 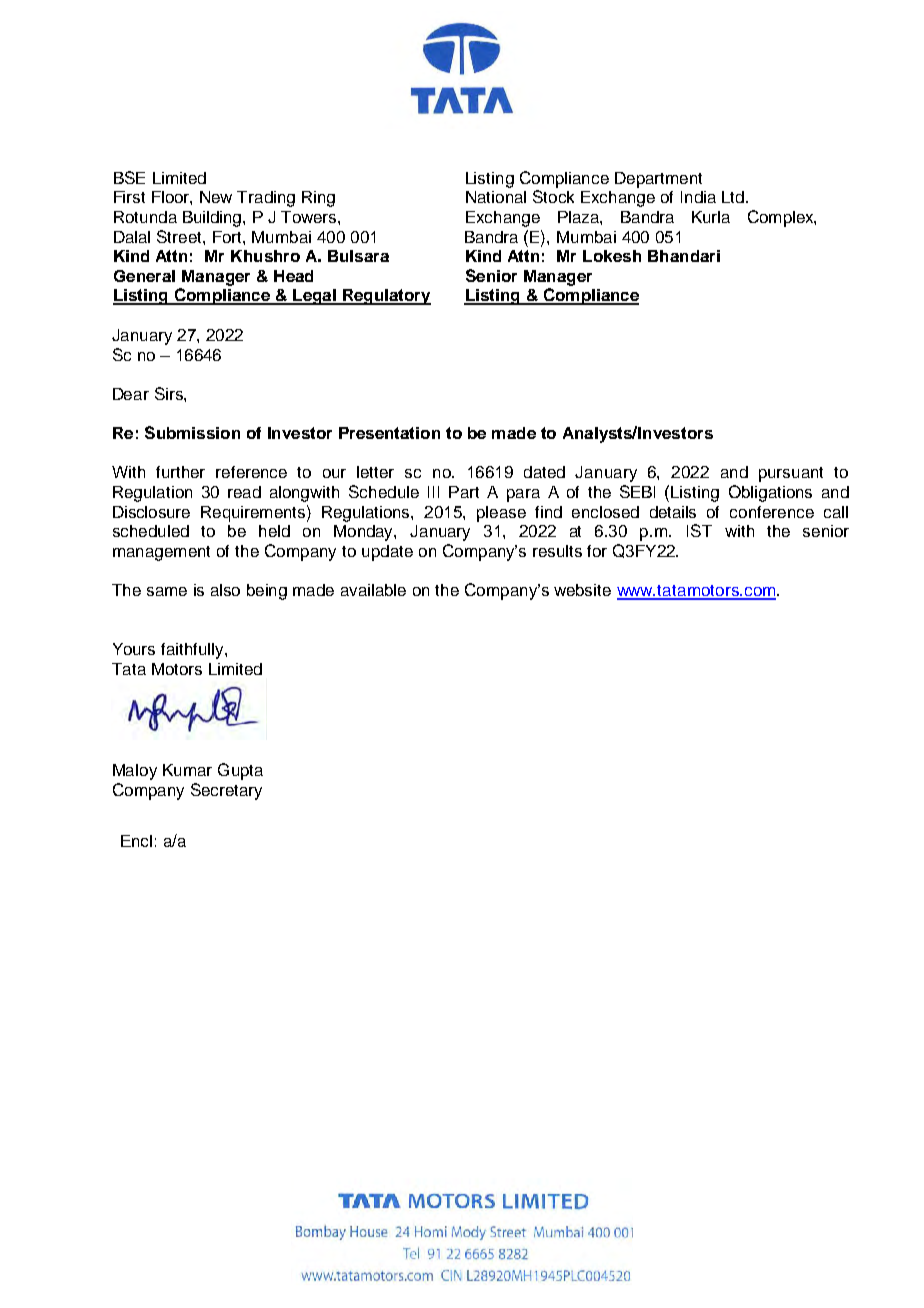 I want to click on New, so click(x=216, y=197).
